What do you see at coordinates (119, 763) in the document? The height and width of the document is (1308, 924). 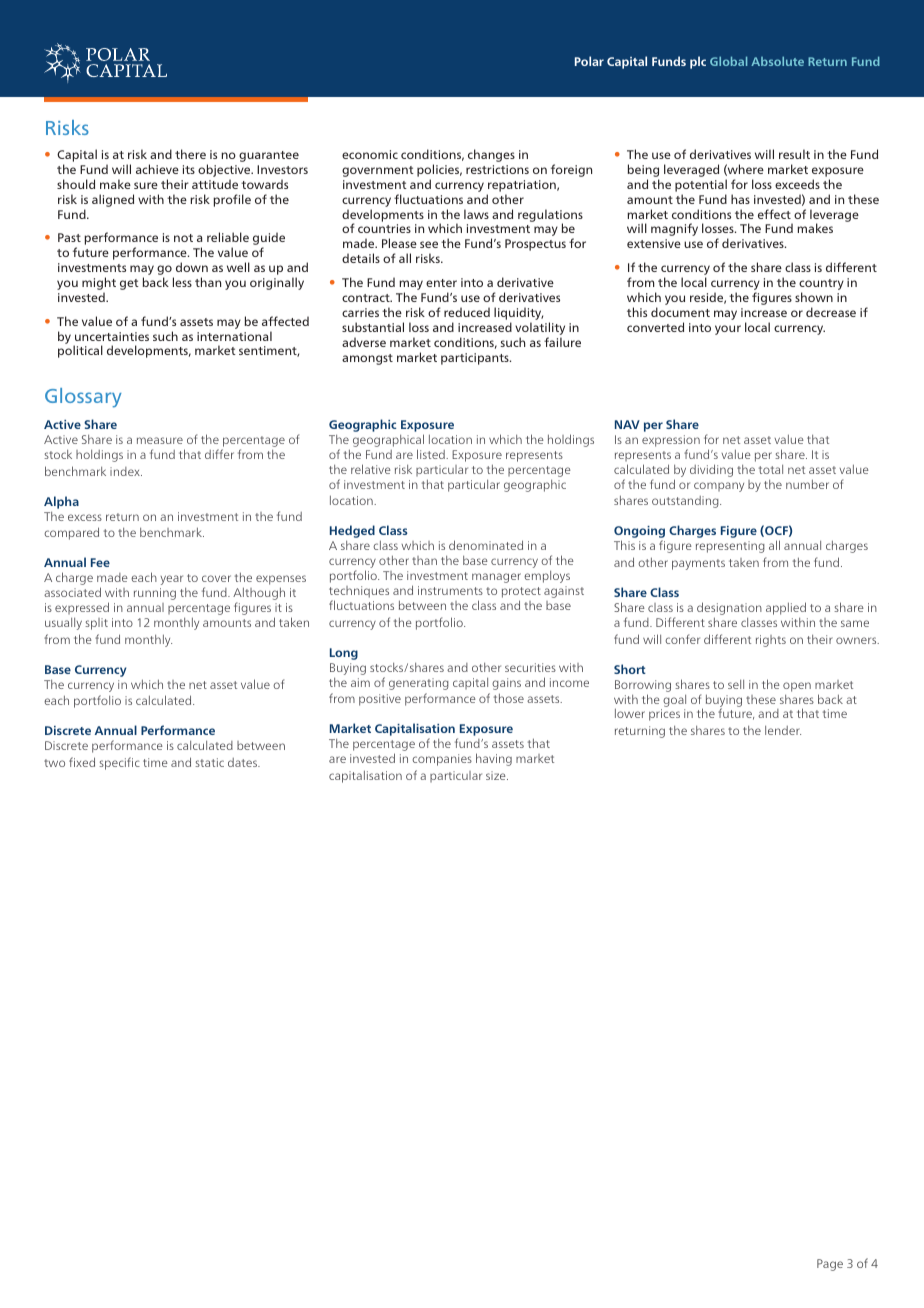 I see `specific` at bounding box center [119, 763].
